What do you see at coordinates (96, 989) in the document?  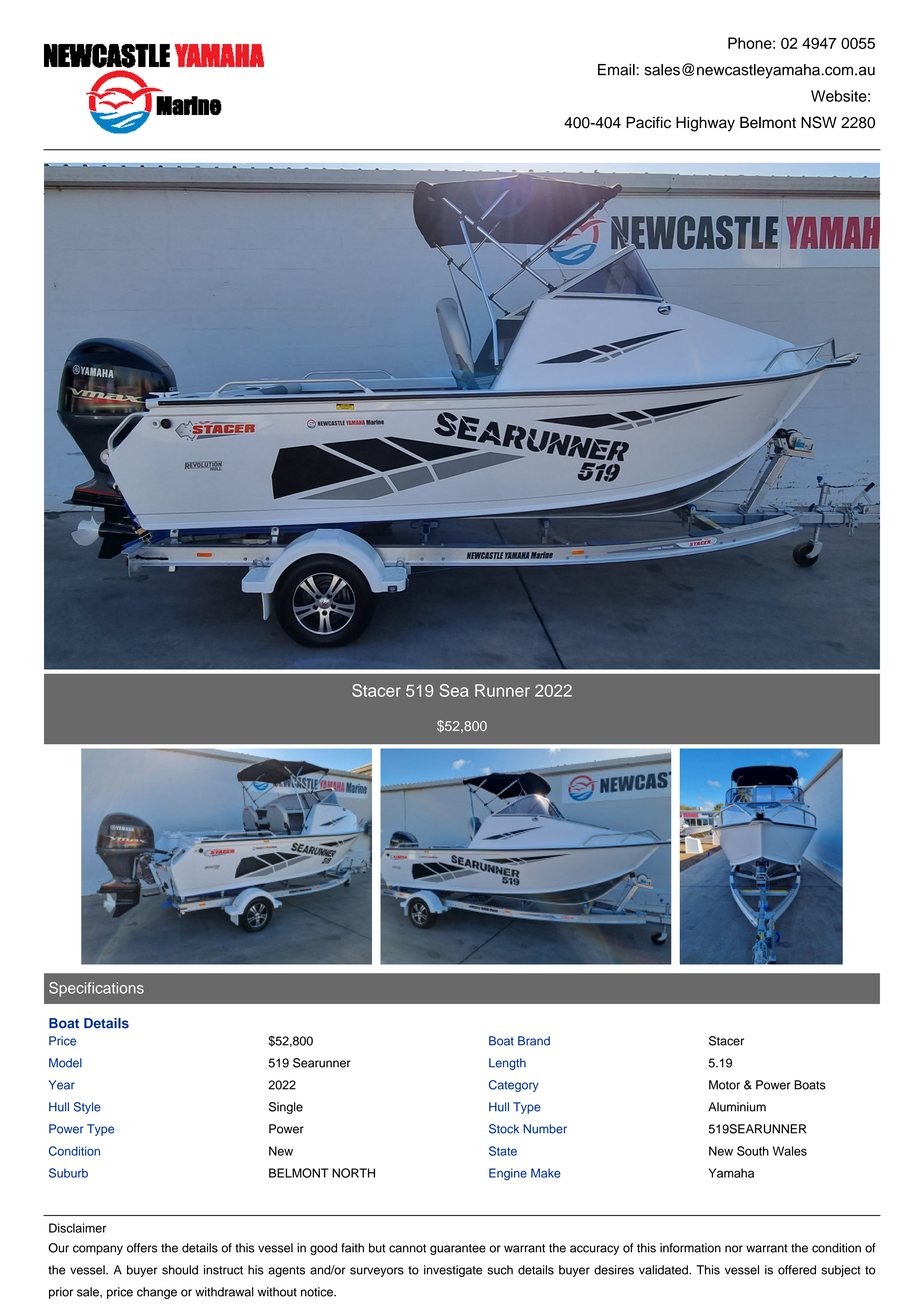 I see `Specifications` at bounding box center [96, 989].
